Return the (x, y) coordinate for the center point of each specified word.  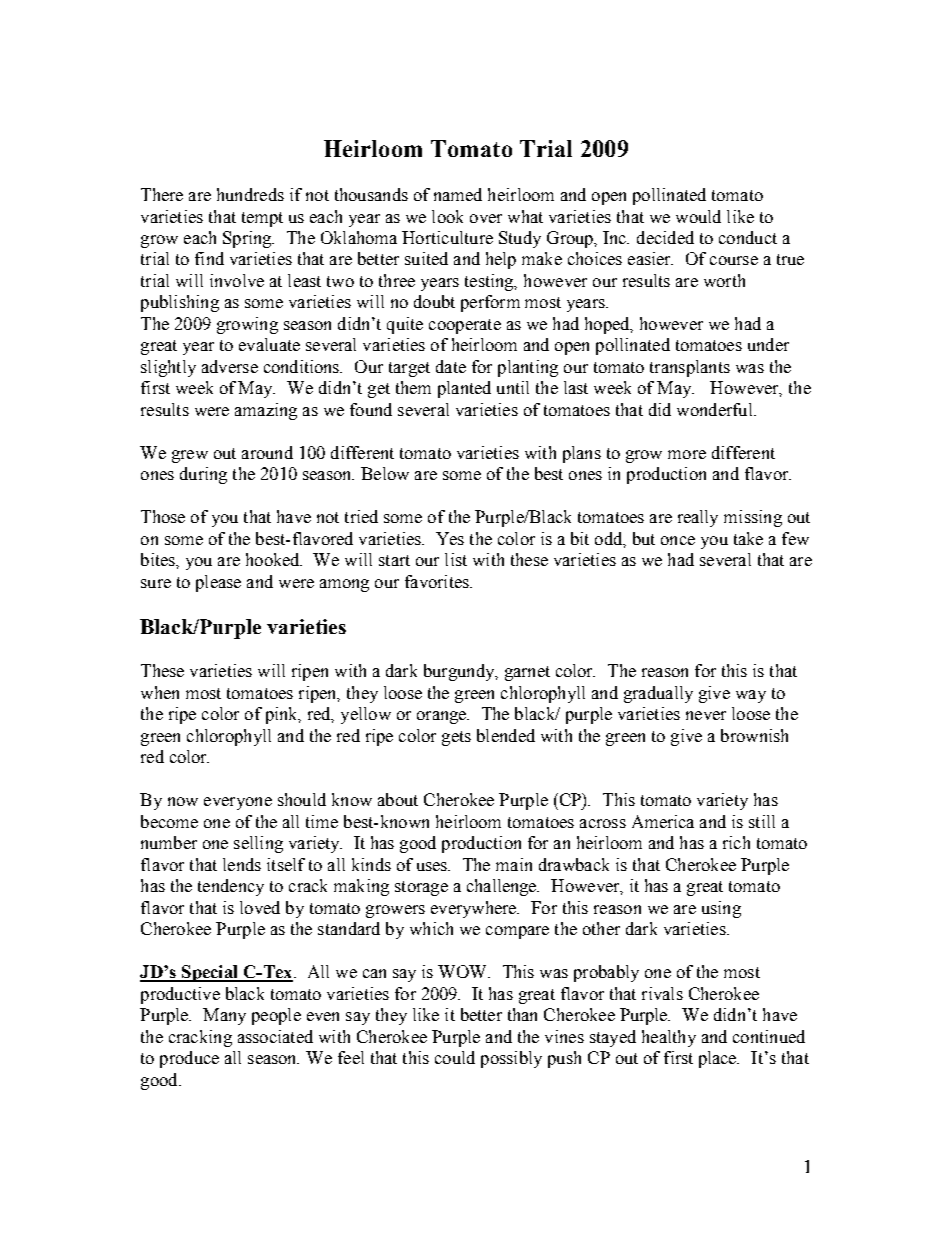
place (719, 1059)
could (455, 1057)
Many (224, 1016)
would (698, 216)
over (486, 218)
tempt (262, 219)
